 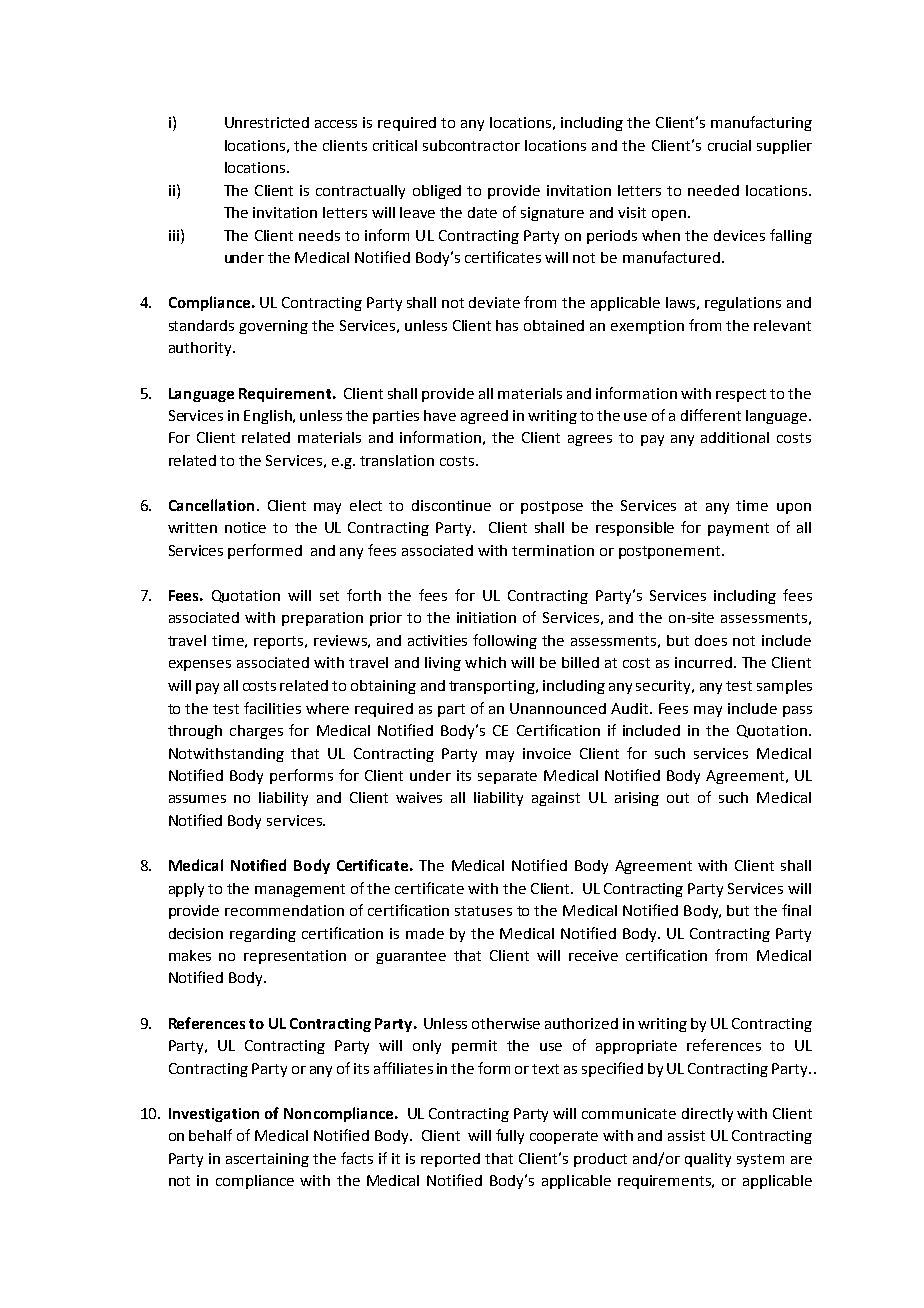 What do you see at coordinates (197, 799) in the screenshot?
I see `assumes` at bounding box center [197, 799].
